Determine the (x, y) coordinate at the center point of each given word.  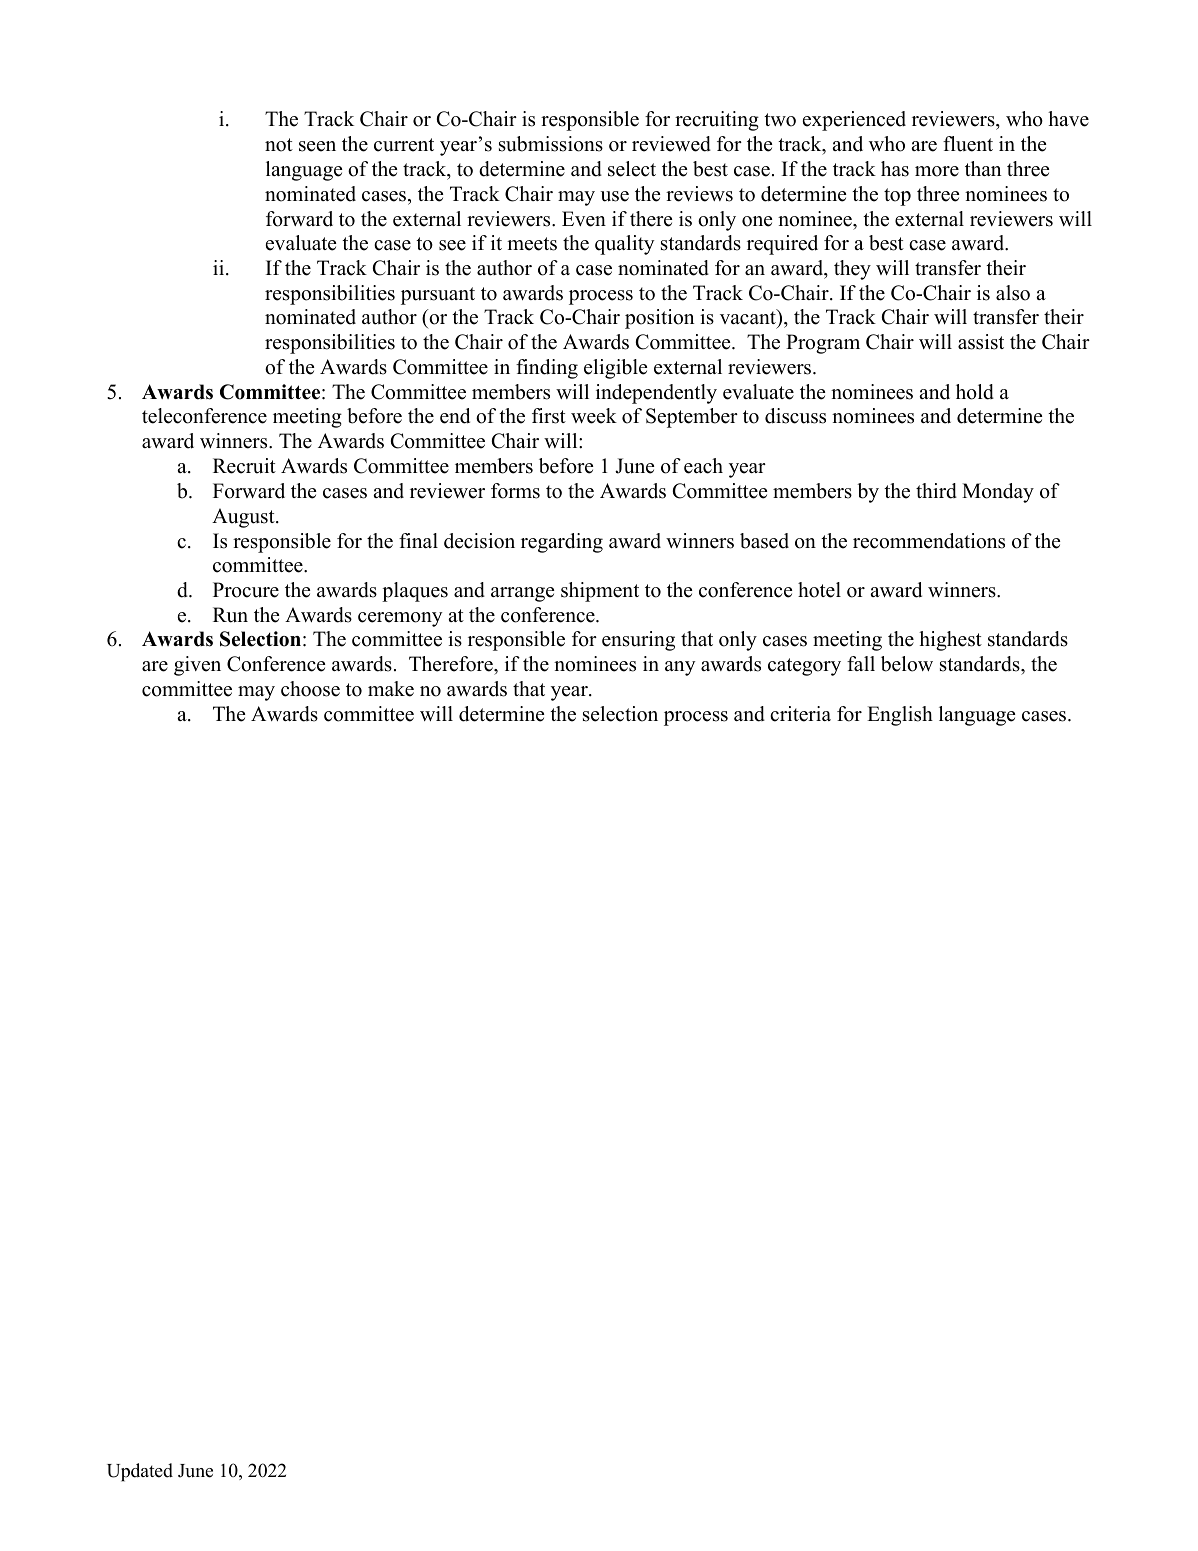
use (614, 196)
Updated (140, 1472)
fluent (968, 144)
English (900, 716)
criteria (800, 714)
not (279, 145)
